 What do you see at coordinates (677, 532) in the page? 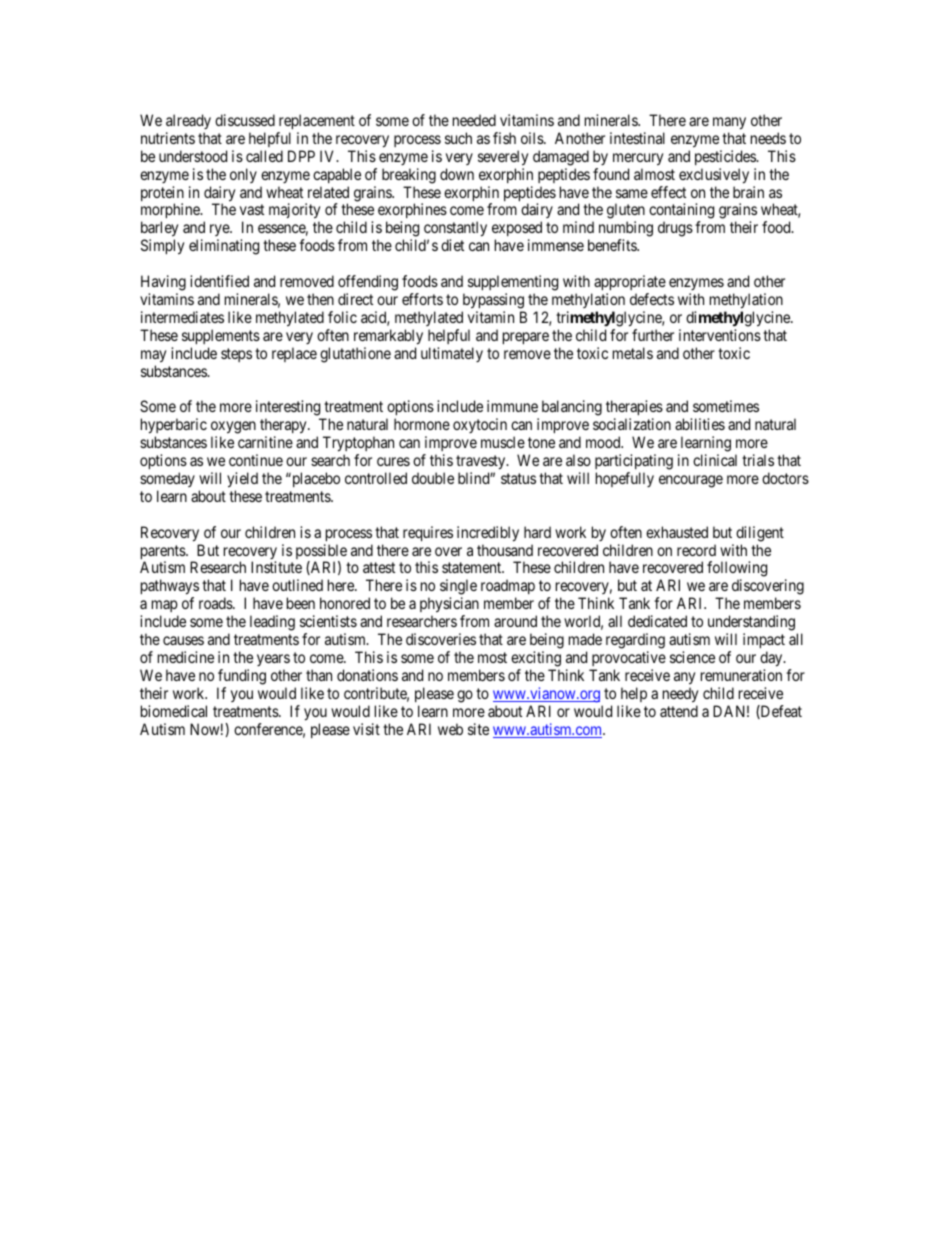
I see `exhausted` at bounding box center [677, 532].
